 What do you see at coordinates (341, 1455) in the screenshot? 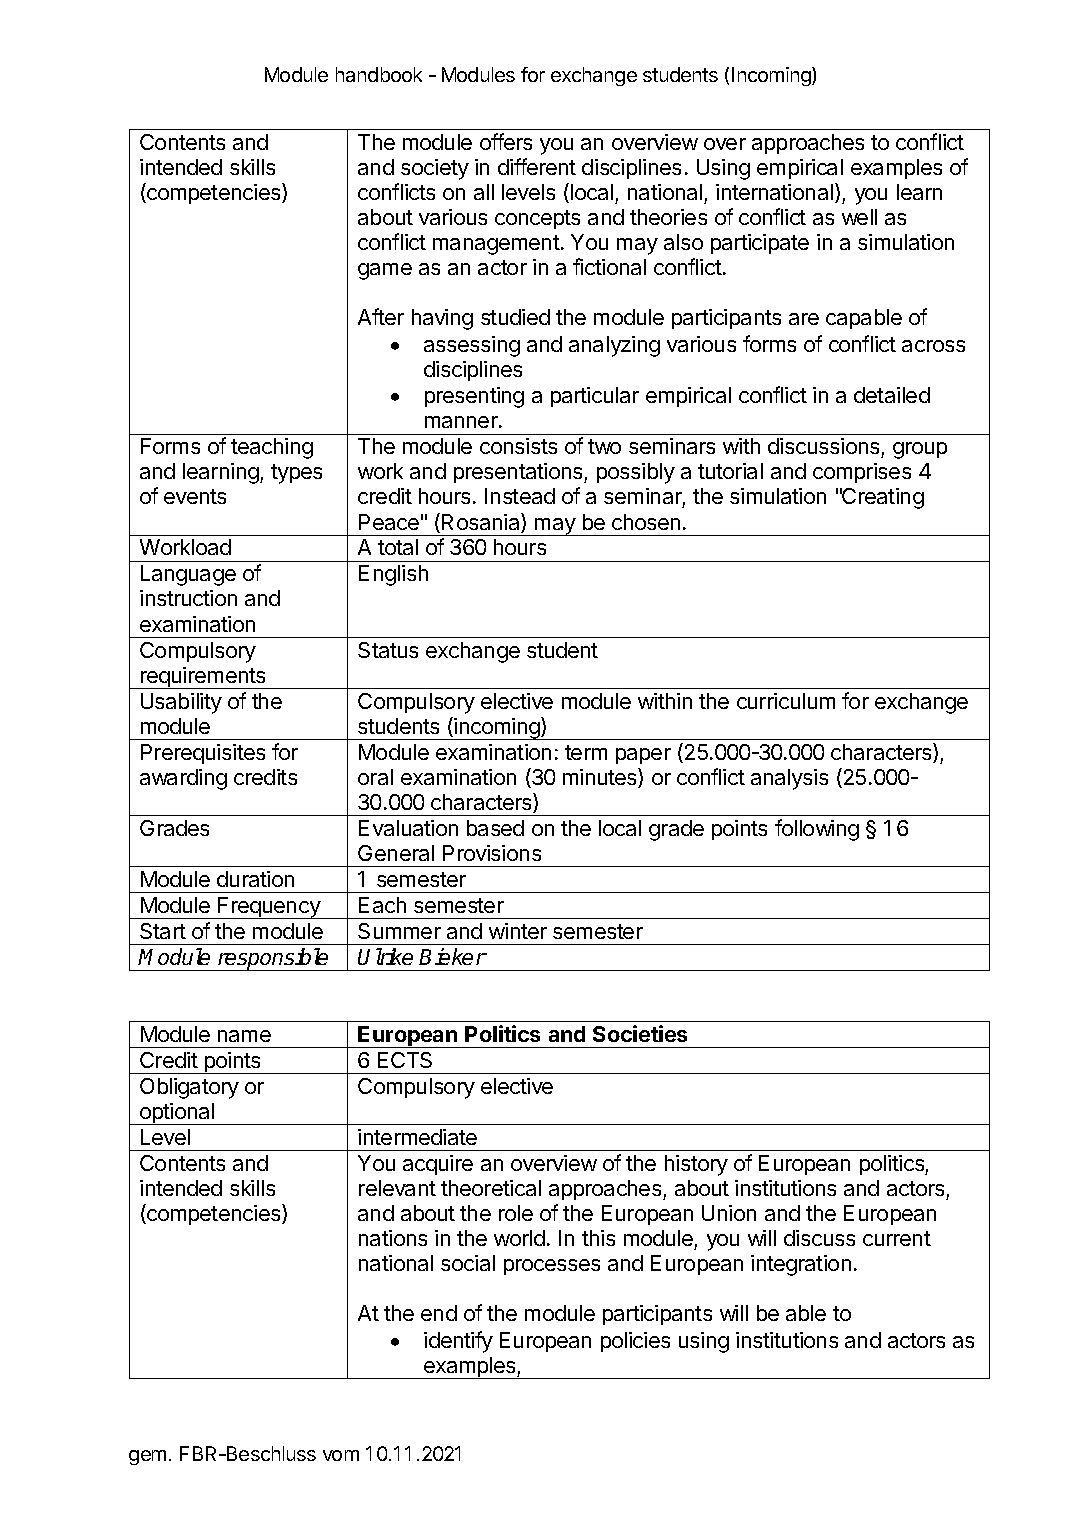
I see `vom` at bounding box center [341, 1455].
